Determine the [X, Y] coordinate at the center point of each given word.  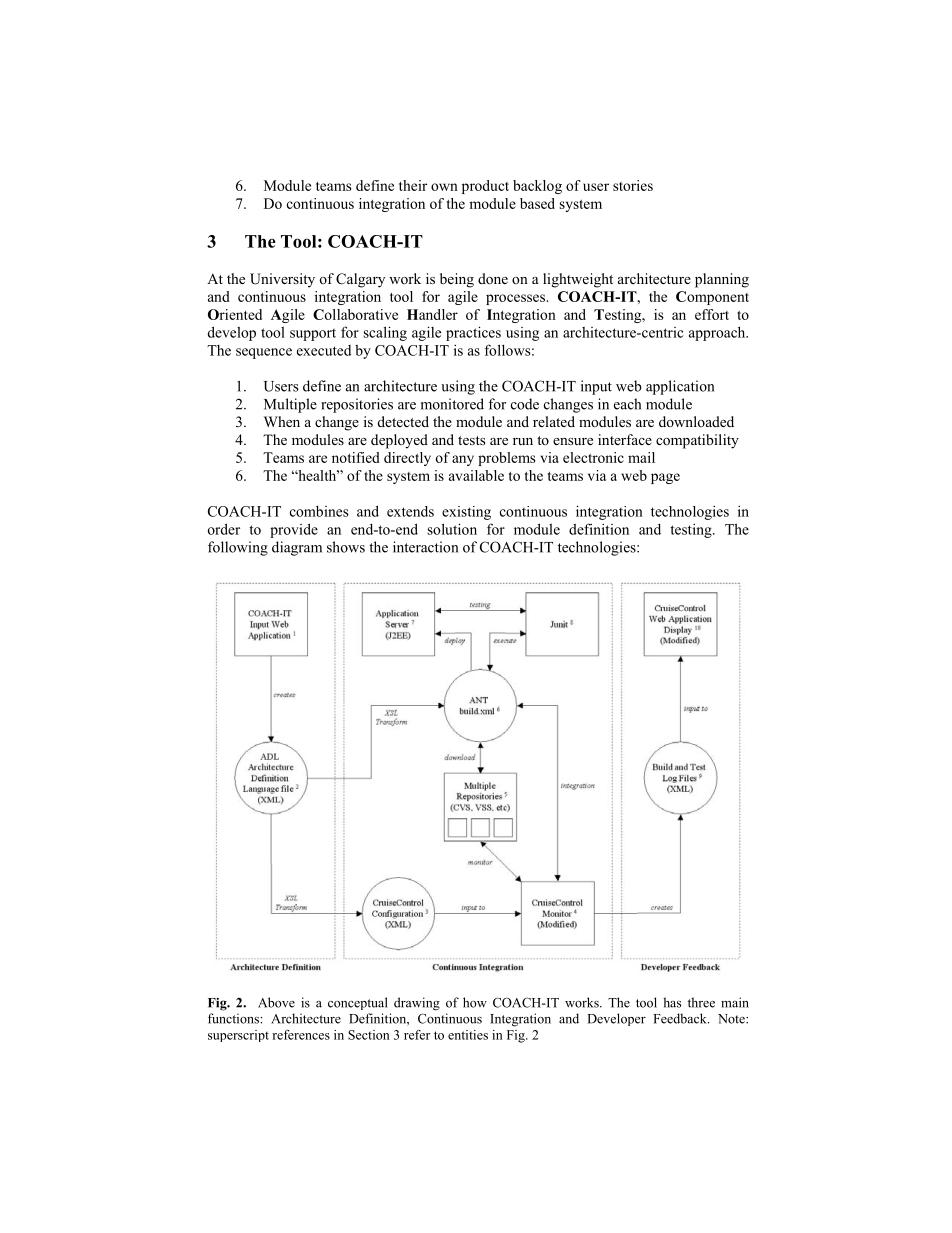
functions [233, 1018]
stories [633, 185]
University [282, 280]
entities [468, 1035]
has [672, 1002]
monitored [452, 404]
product [485, 187]
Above [276, 1002]
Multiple [290, 405]
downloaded [696, 421]
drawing [417, 1004]
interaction [425, 547]
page [665, 478]
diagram [297, 548]
